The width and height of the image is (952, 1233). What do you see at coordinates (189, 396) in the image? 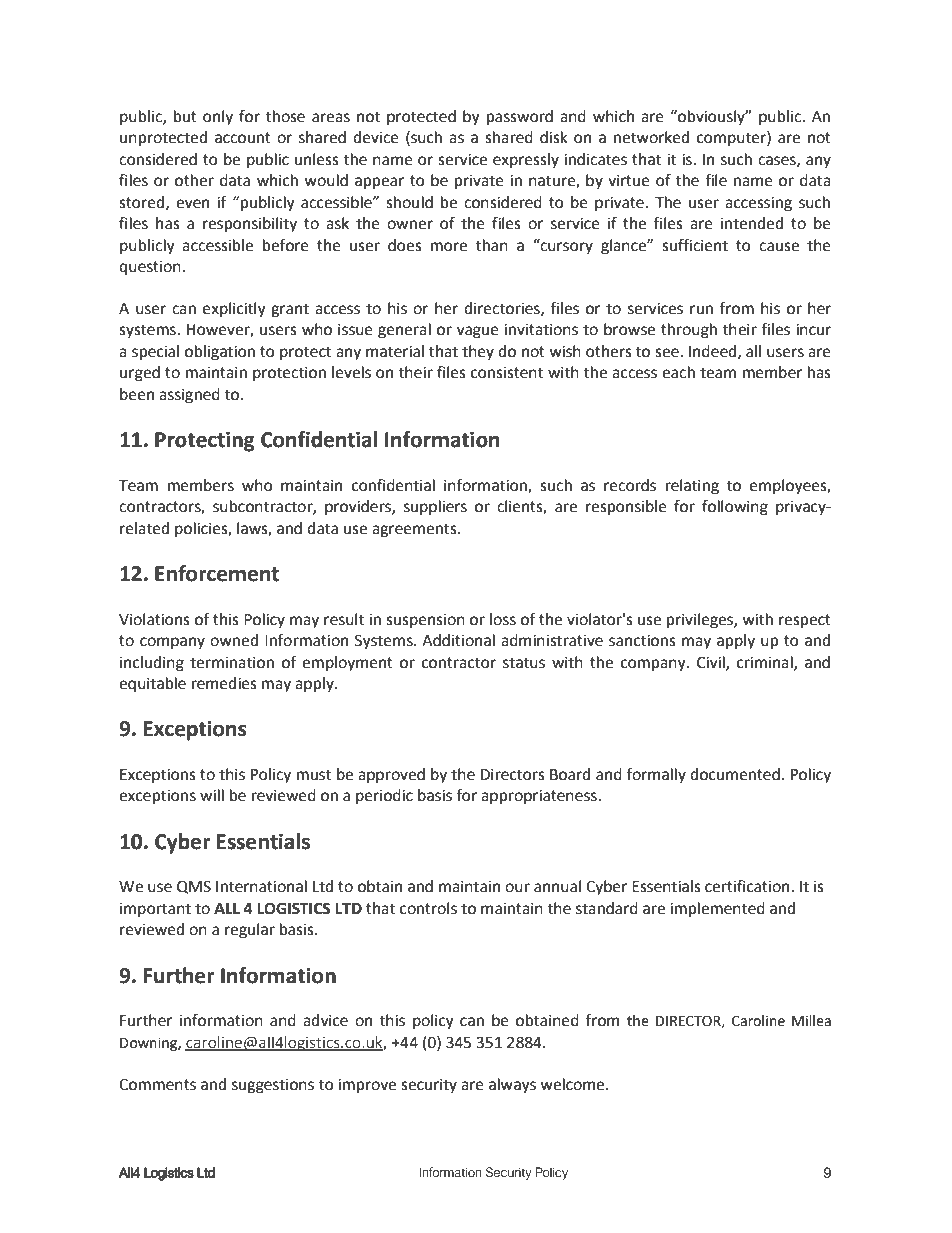
I see `assigned` at bounding box center [189, 396].
